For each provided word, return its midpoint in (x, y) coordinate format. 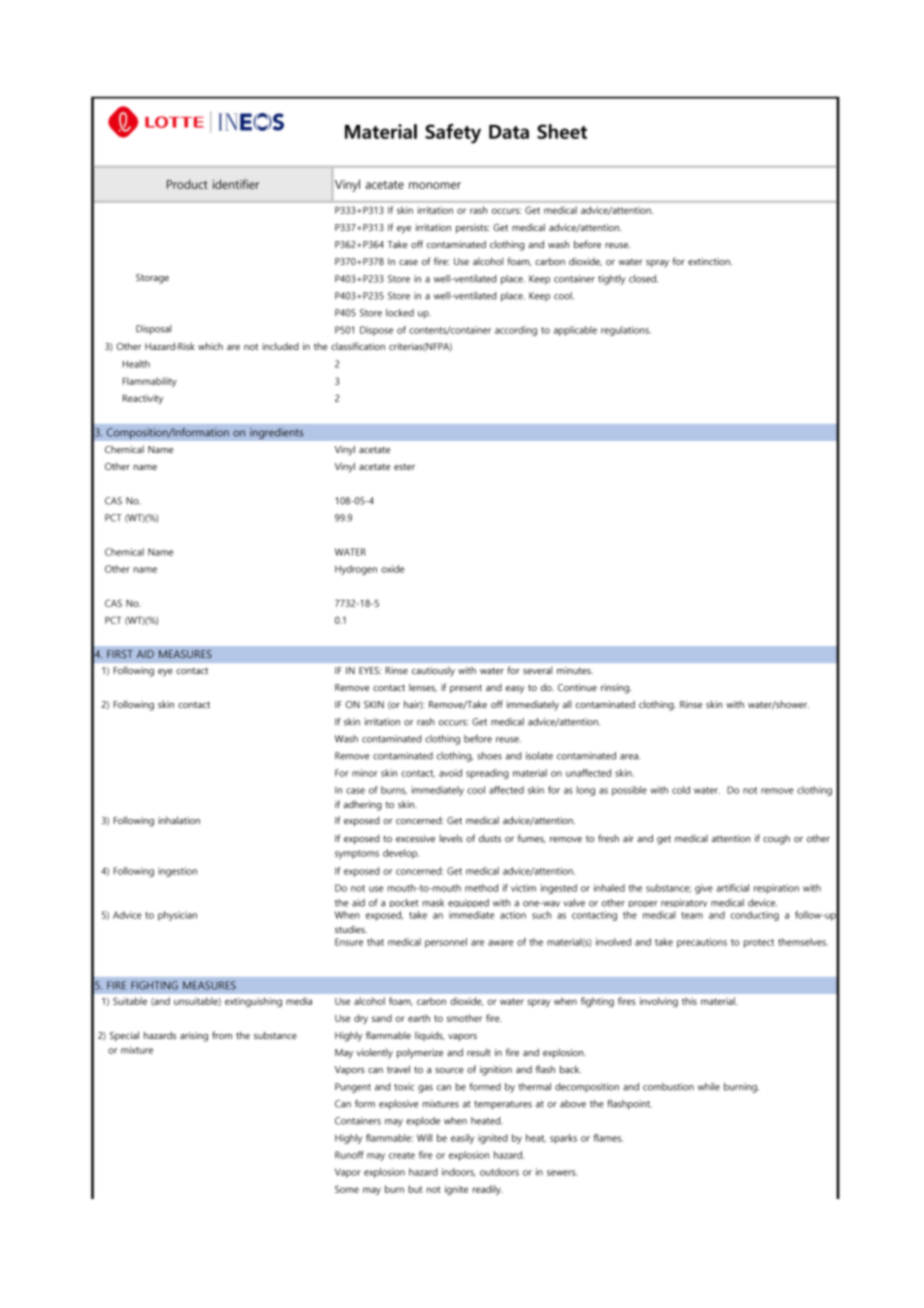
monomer (435, 185)
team (692, 915)
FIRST (120, 654)
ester (404, 466)
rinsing (616, 689)
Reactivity (143, 399)
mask (433, 903)
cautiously (433, 672)
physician (177, 916)
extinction (710, 261)
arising (194, 1037)
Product (187, 184)
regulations (626, 331)
